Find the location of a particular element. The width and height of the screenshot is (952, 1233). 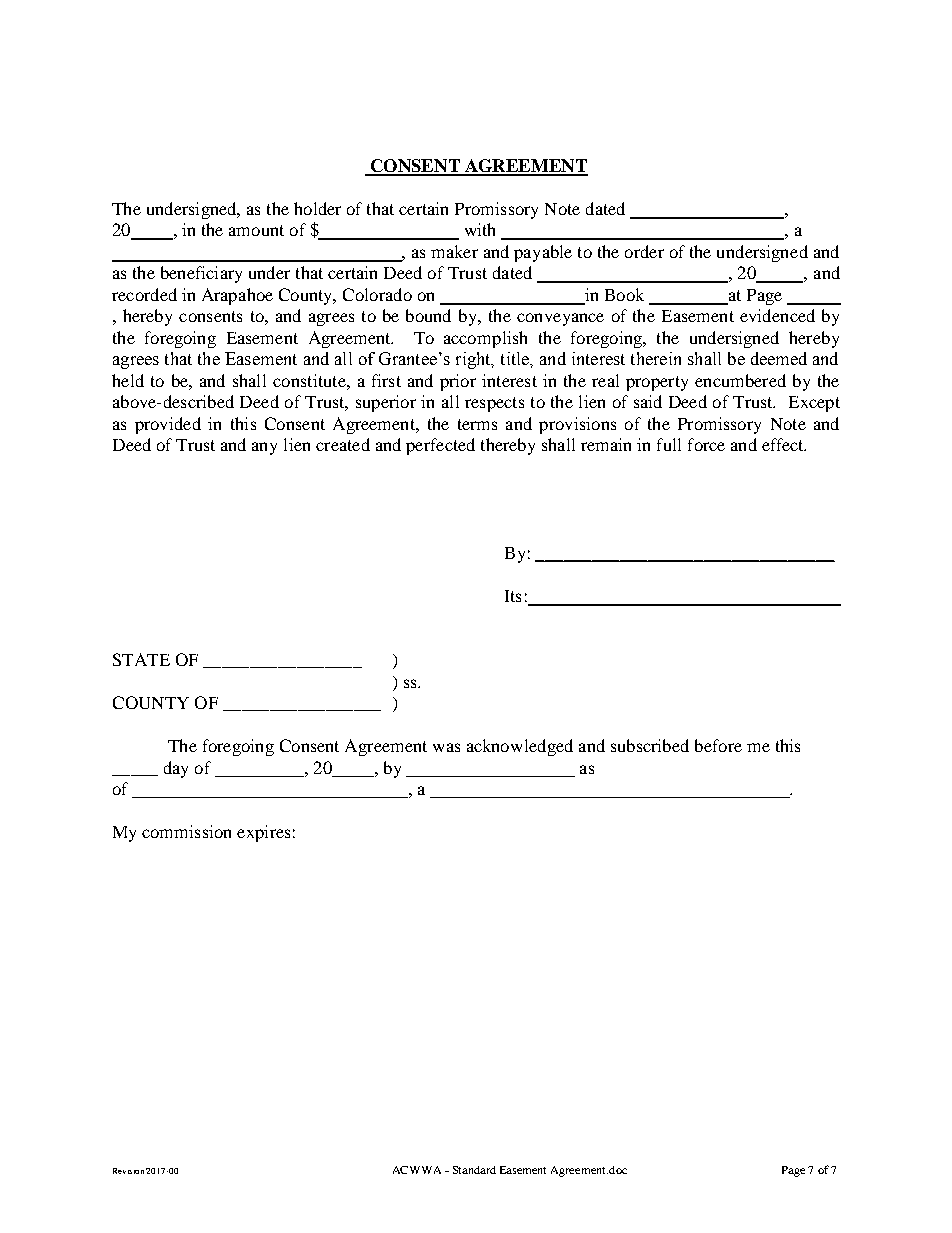

commission is located at coordinates (186, 831).
